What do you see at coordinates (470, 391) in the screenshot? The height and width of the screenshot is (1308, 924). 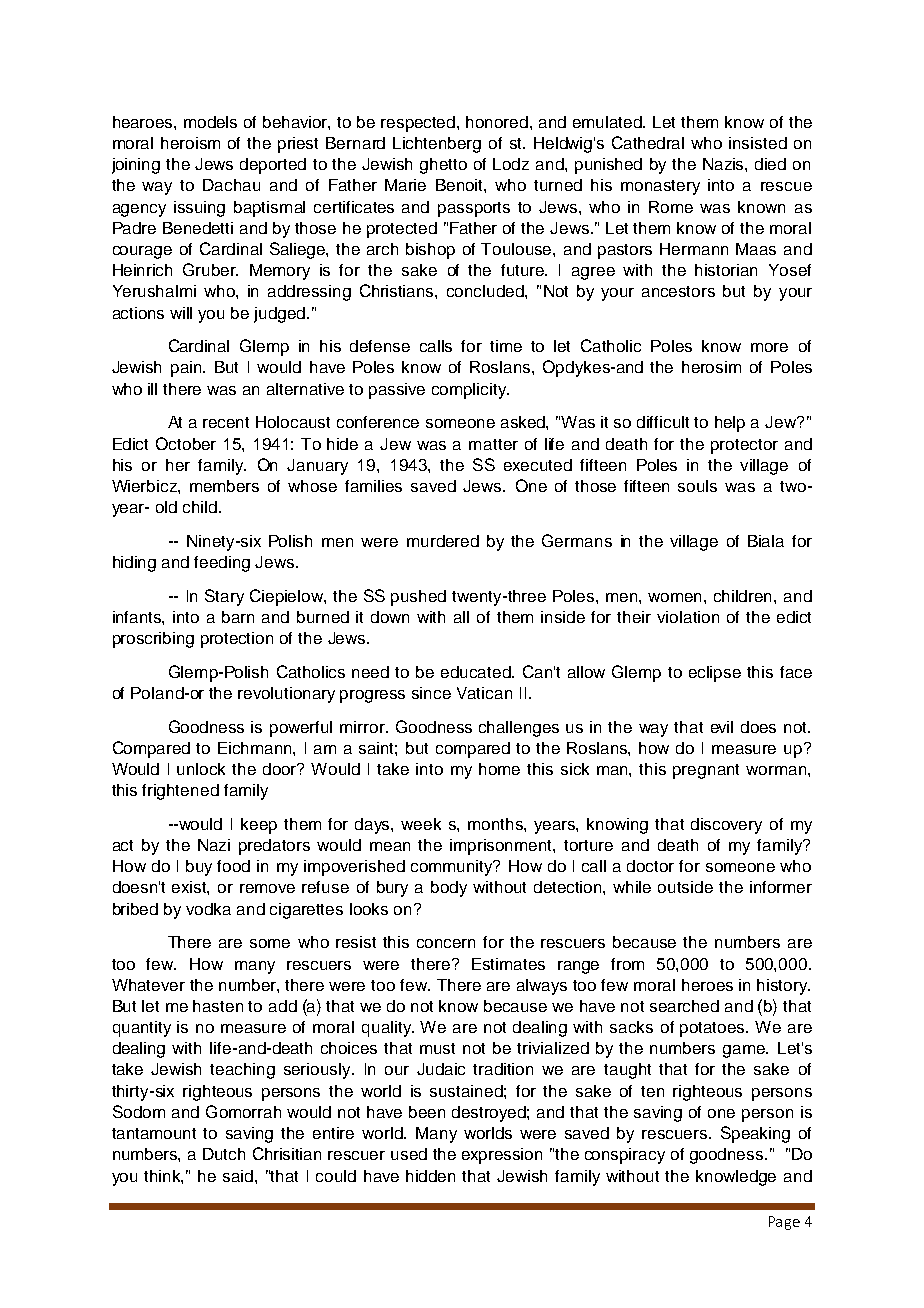 I see `complicity` at bounding box center [470, 391].
